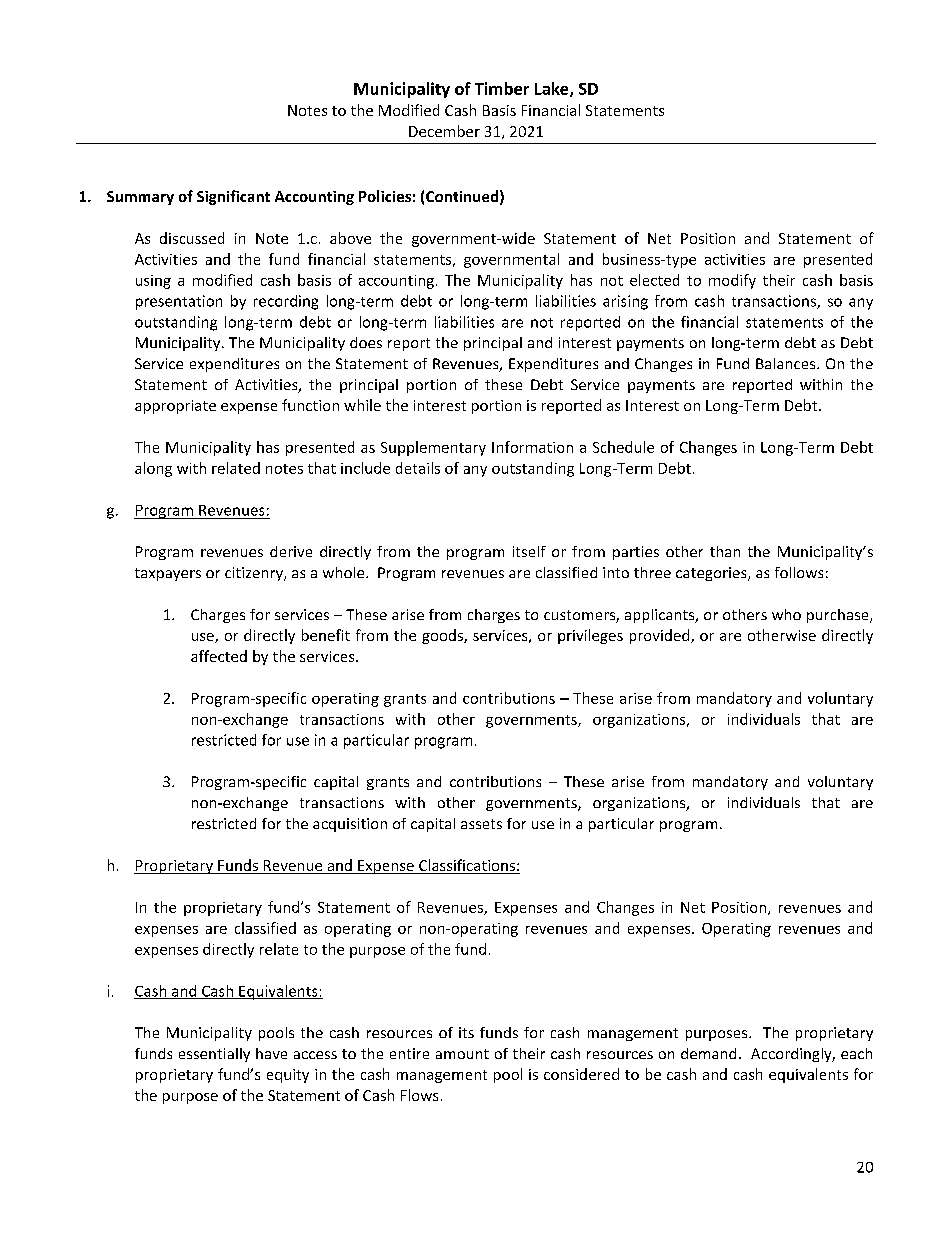 Image resolution: width=952 pixels, height=1233 pixels. Describe the element at coordinates (233, 197) in the screenshot. I see `Significant` at that location.
